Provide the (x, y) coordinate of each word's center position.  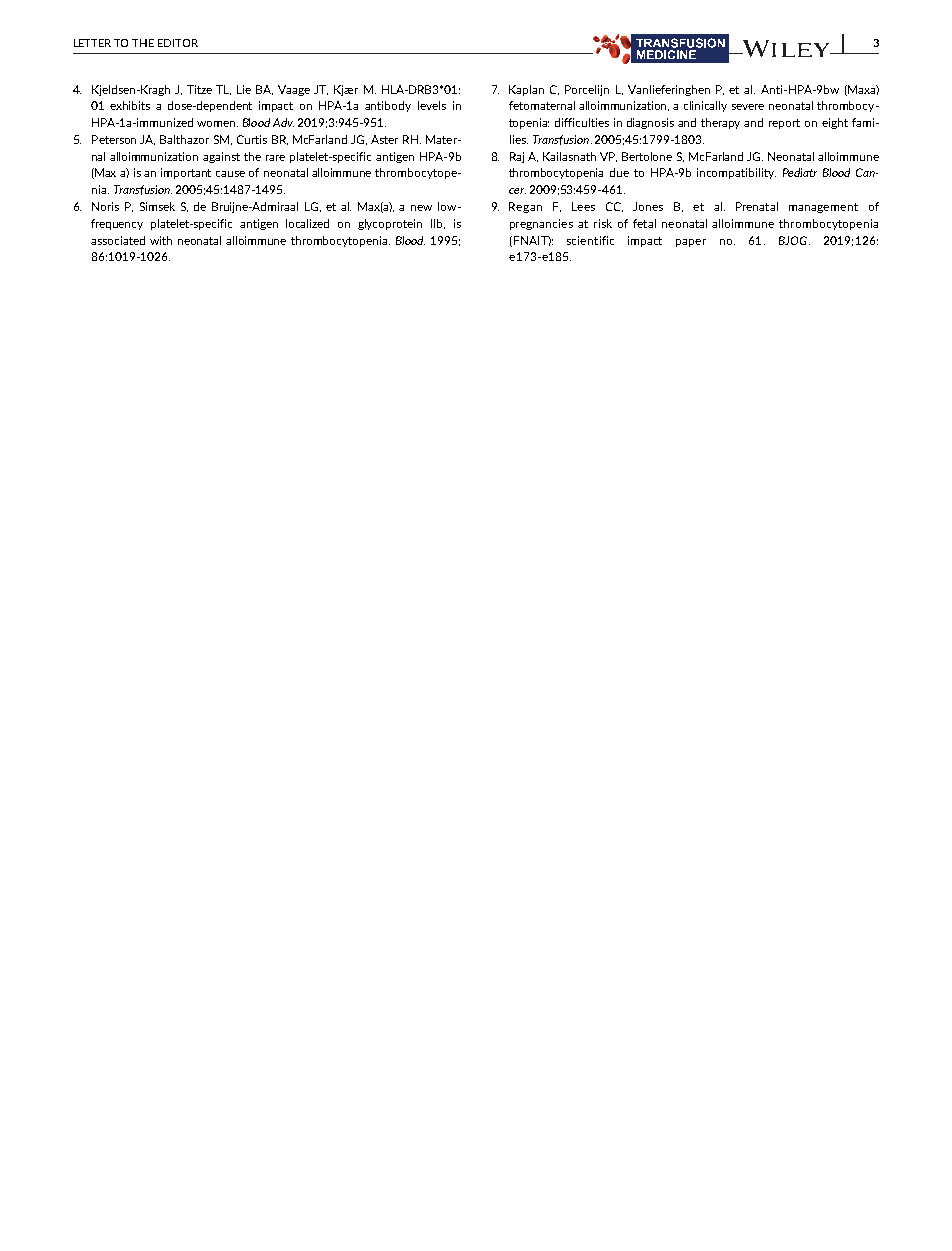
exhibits (130, 105)
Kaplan (526, 90)
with (161, 240)
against (221, 157)
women (217, 124)
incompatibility (736, 173)
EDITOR (178, 43)
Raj (517, 157)
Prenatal (757, 206)
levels (432, 105)
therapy (720, 123)
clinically (705, 106)
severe (748, 107)
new (421, 208)
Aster (384, 139)
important (186, 173)
